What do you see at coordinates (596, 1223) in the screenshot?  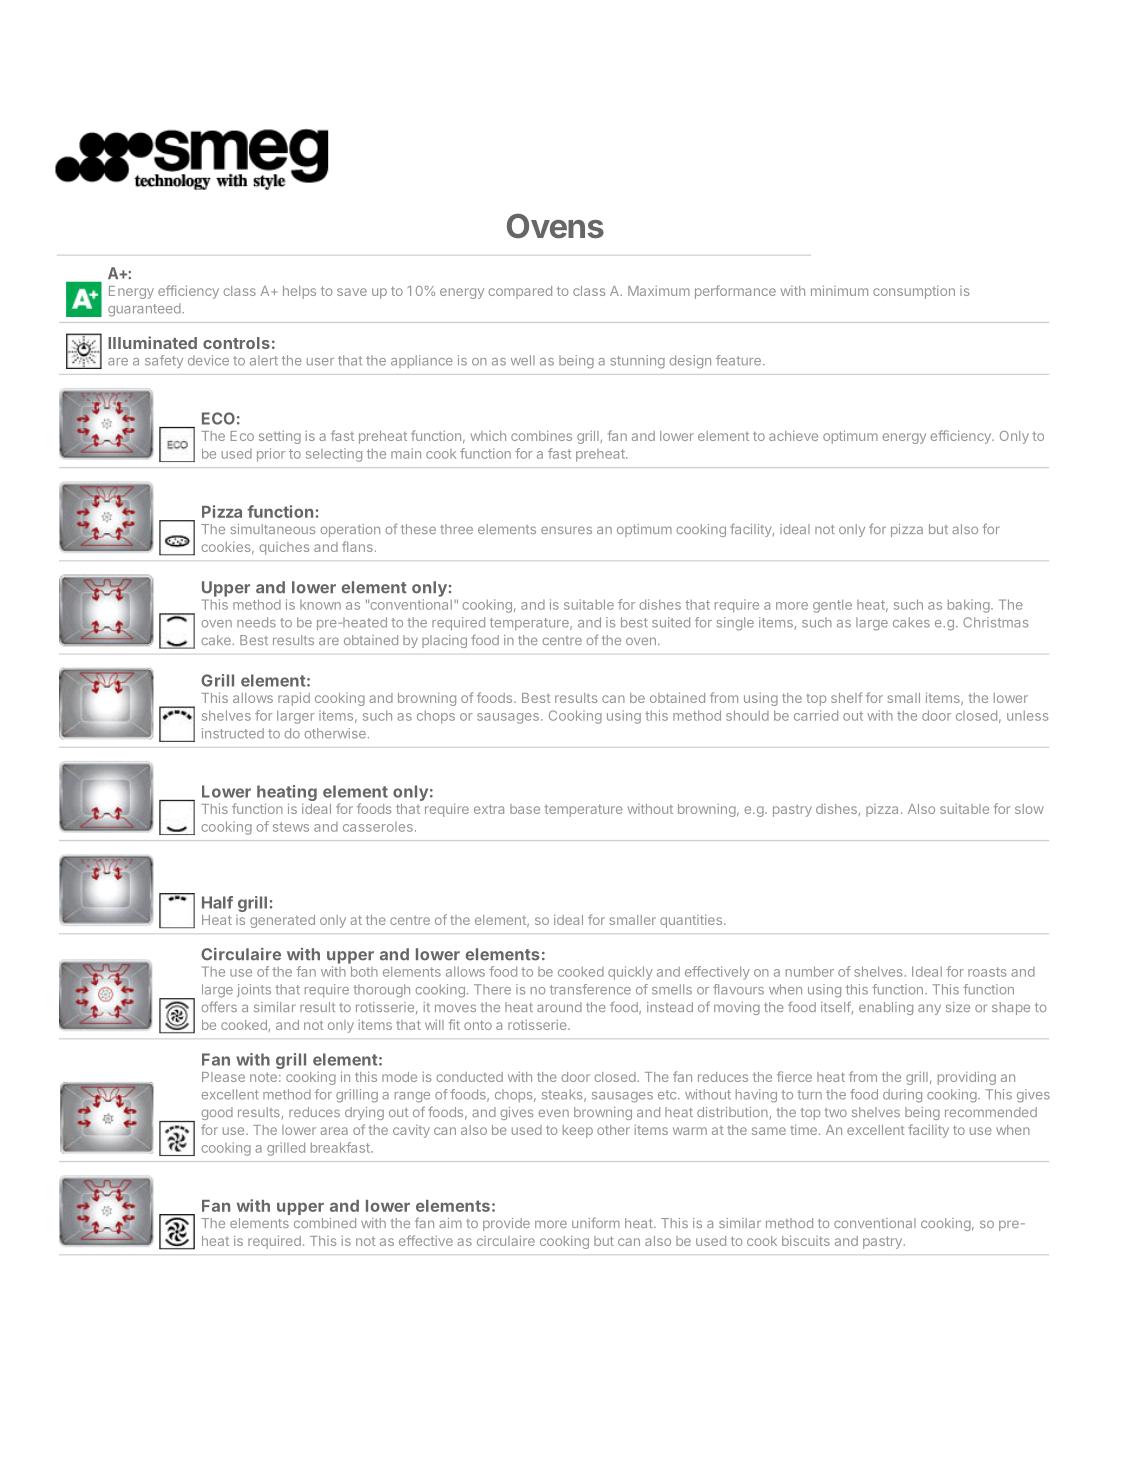 I see `uniform` at bounding box center [596, 1223].
